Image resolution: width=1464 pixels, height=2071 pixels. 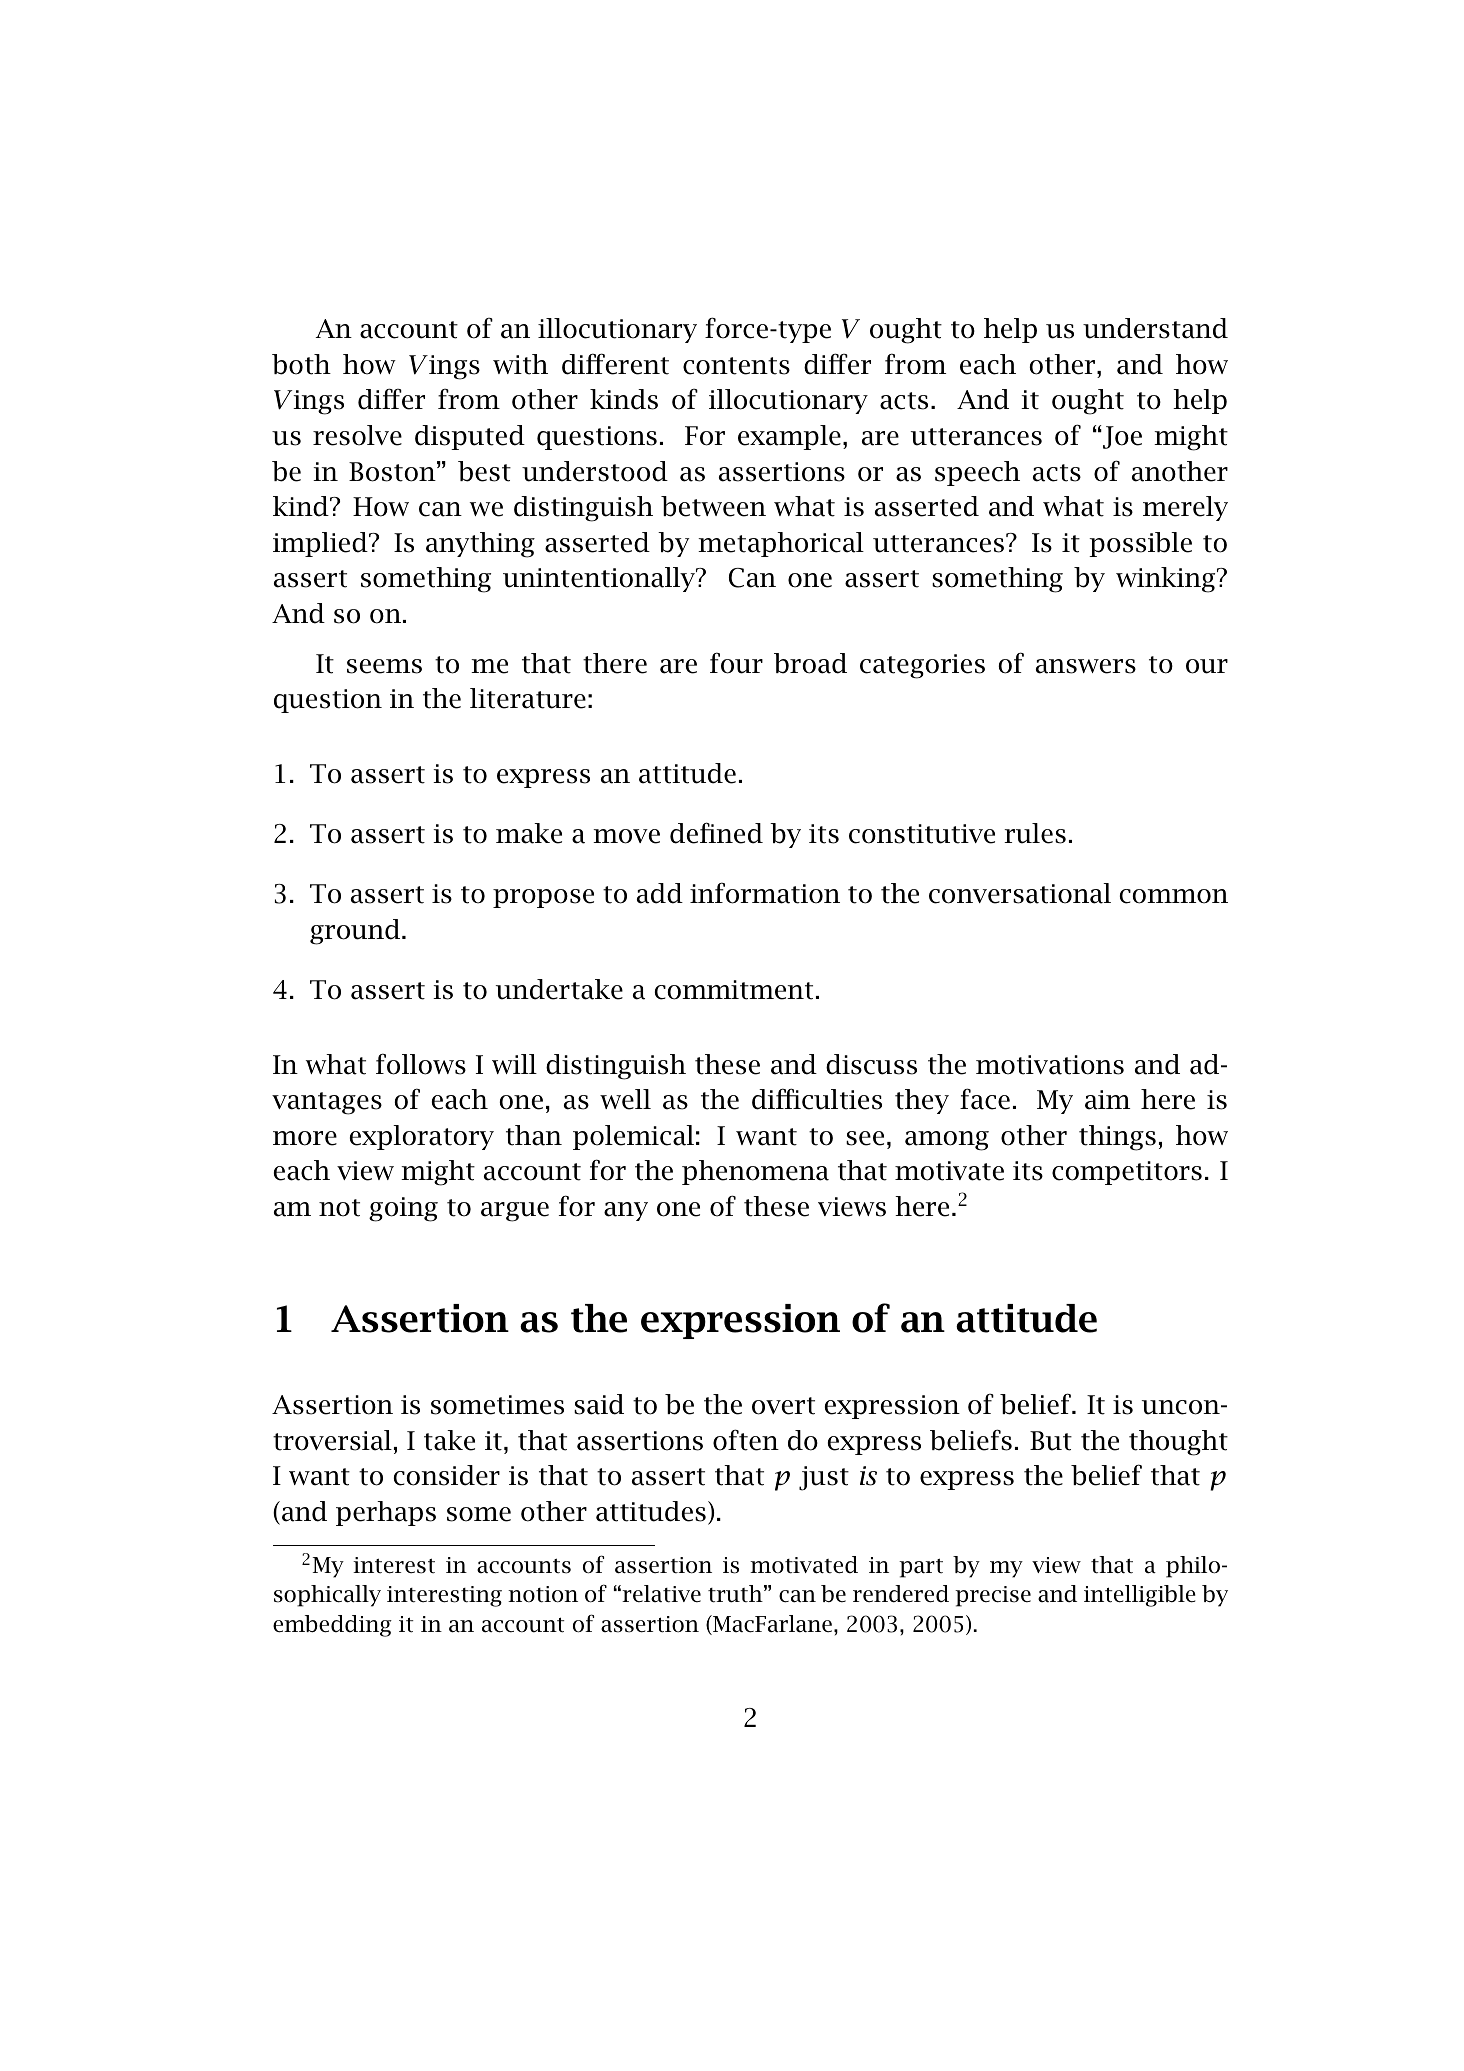 What do you see at coordinates (1086, 666) in the screenshot?
I see `answers` at bounding box center [1086, 666].
